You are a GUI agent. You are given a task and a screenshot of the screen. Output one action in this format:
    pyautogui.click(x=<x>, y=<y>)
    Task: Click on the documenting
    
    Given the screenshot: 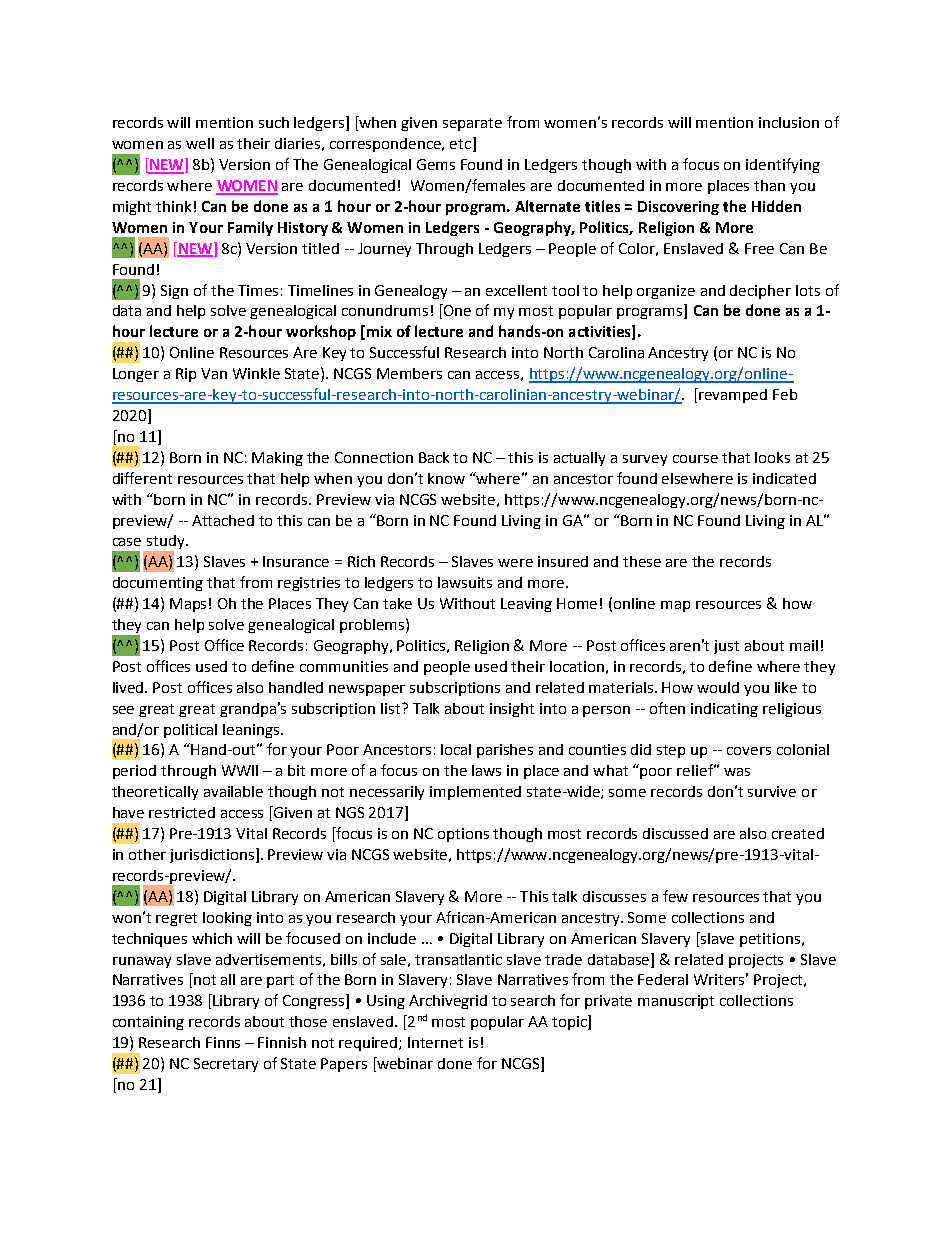 What is the action you would take?
    pyautogui.click(x=158, y=584)
